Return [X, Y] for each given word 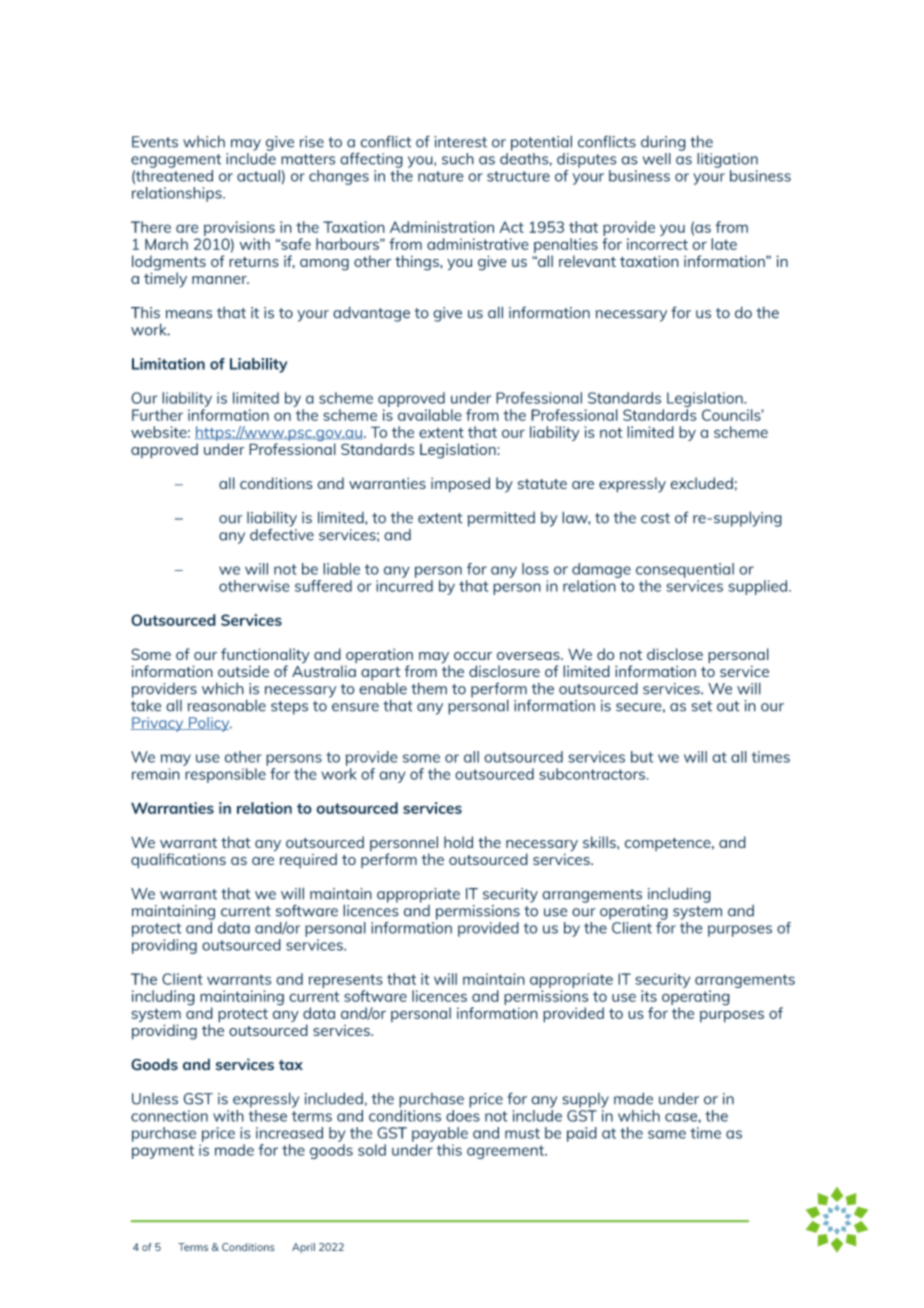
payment [163, 1152]
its [649, 996]
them [429, 688]
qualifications [178, 861]
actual [258, 176]
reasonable [227, 705]
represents [345, 981]
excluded [701, 483]
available [430, 415]
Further [157, 415]
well [657, 159]
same [667, 1134]
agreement [506, 1152]
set [701, 706]
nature [441, 176]
